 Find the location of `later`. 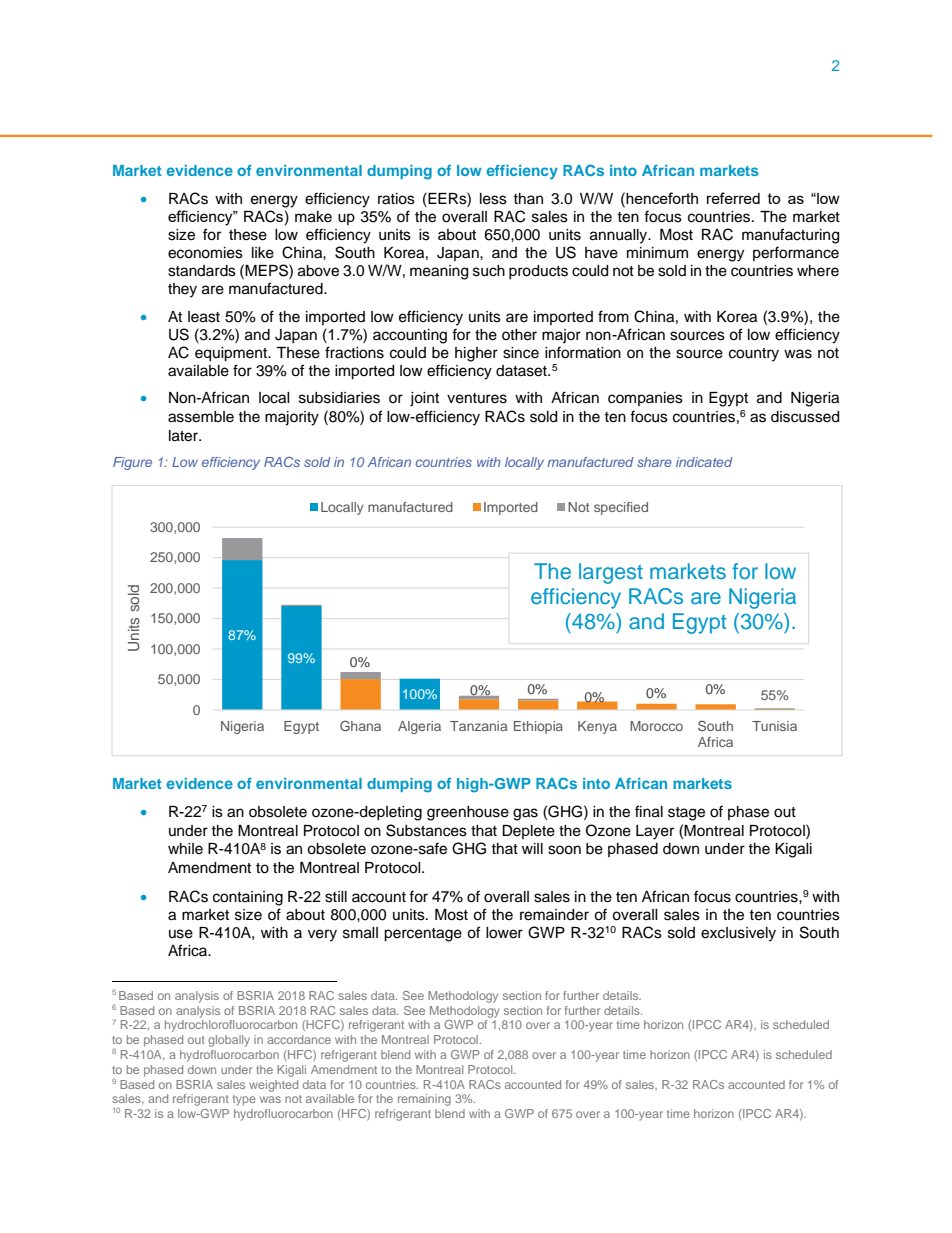

later is located at coordinates (184, 436).
